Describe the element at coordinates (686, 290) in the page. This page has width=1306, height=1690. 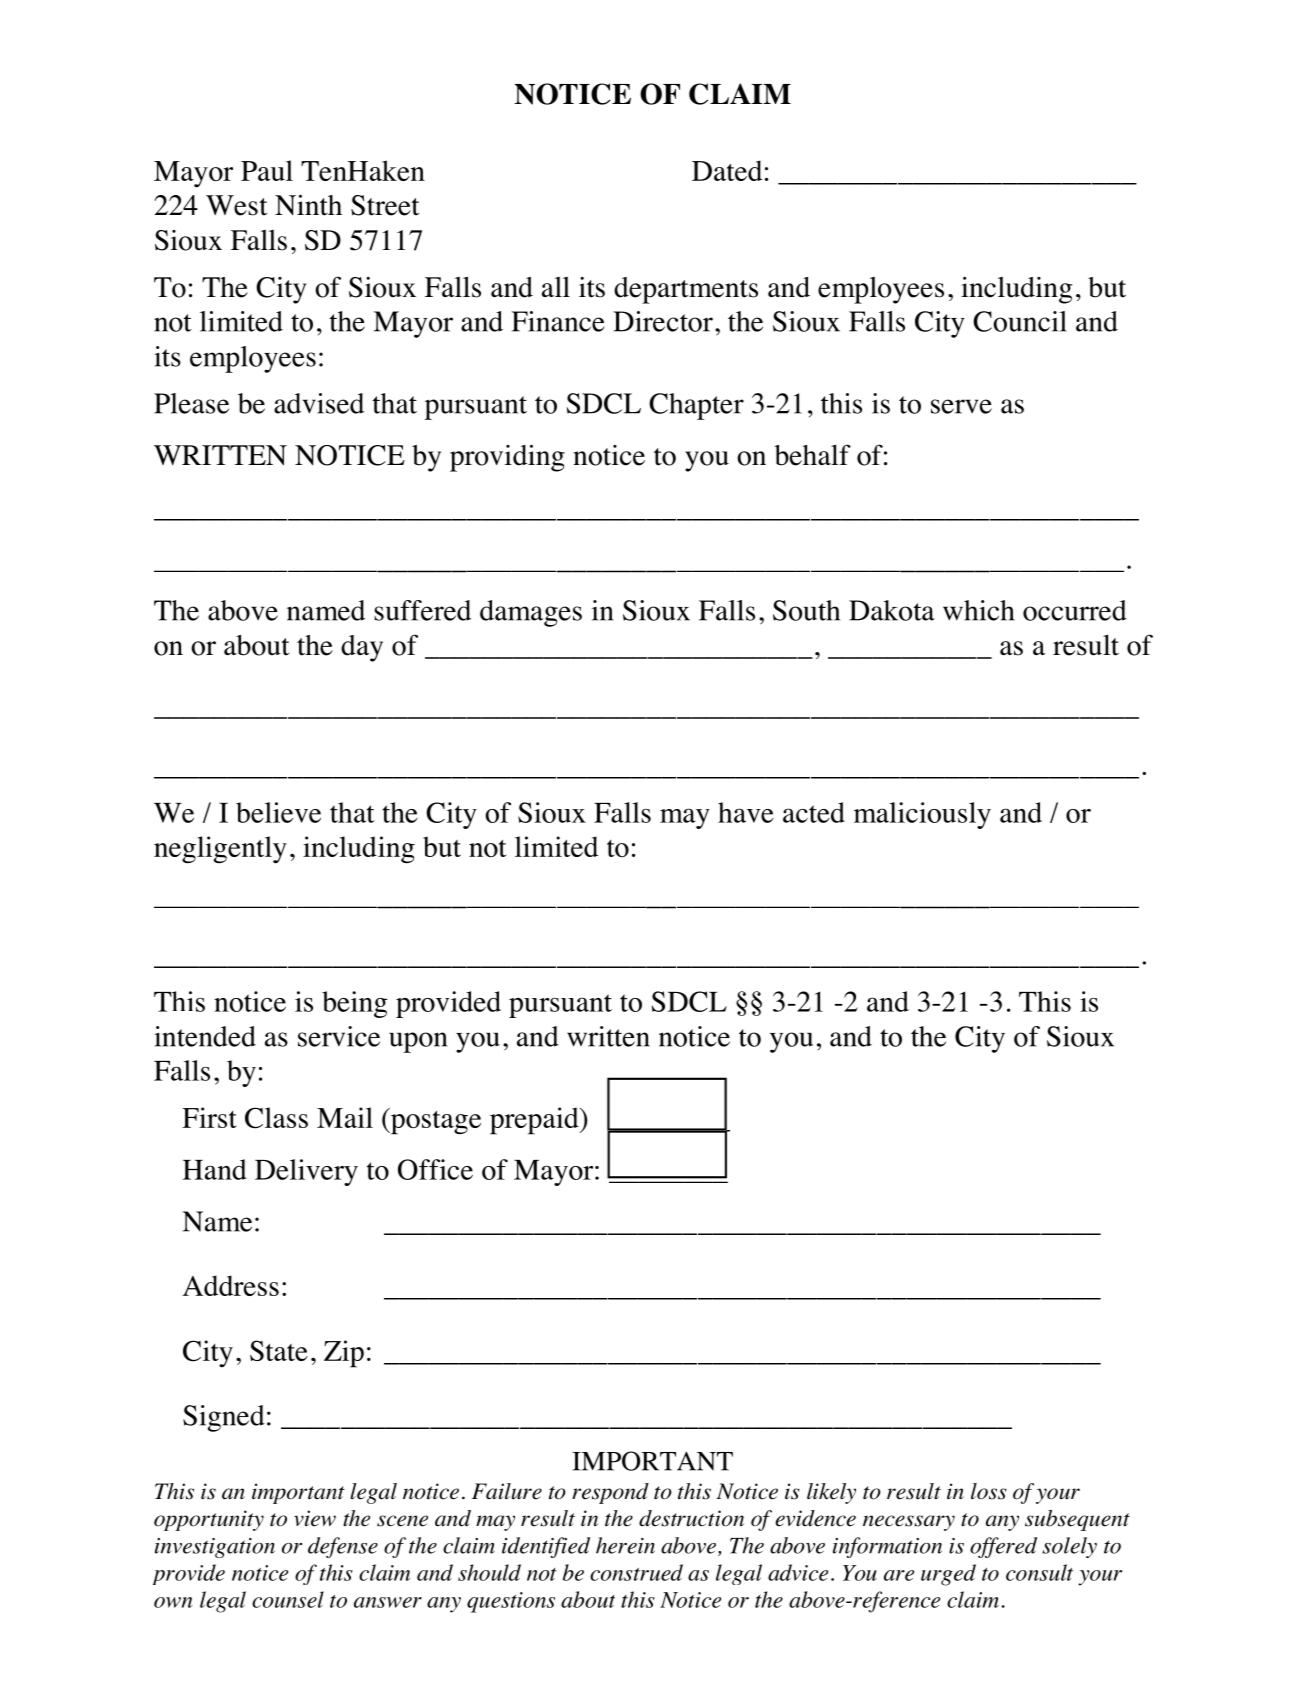
I see `departments` at that location.
